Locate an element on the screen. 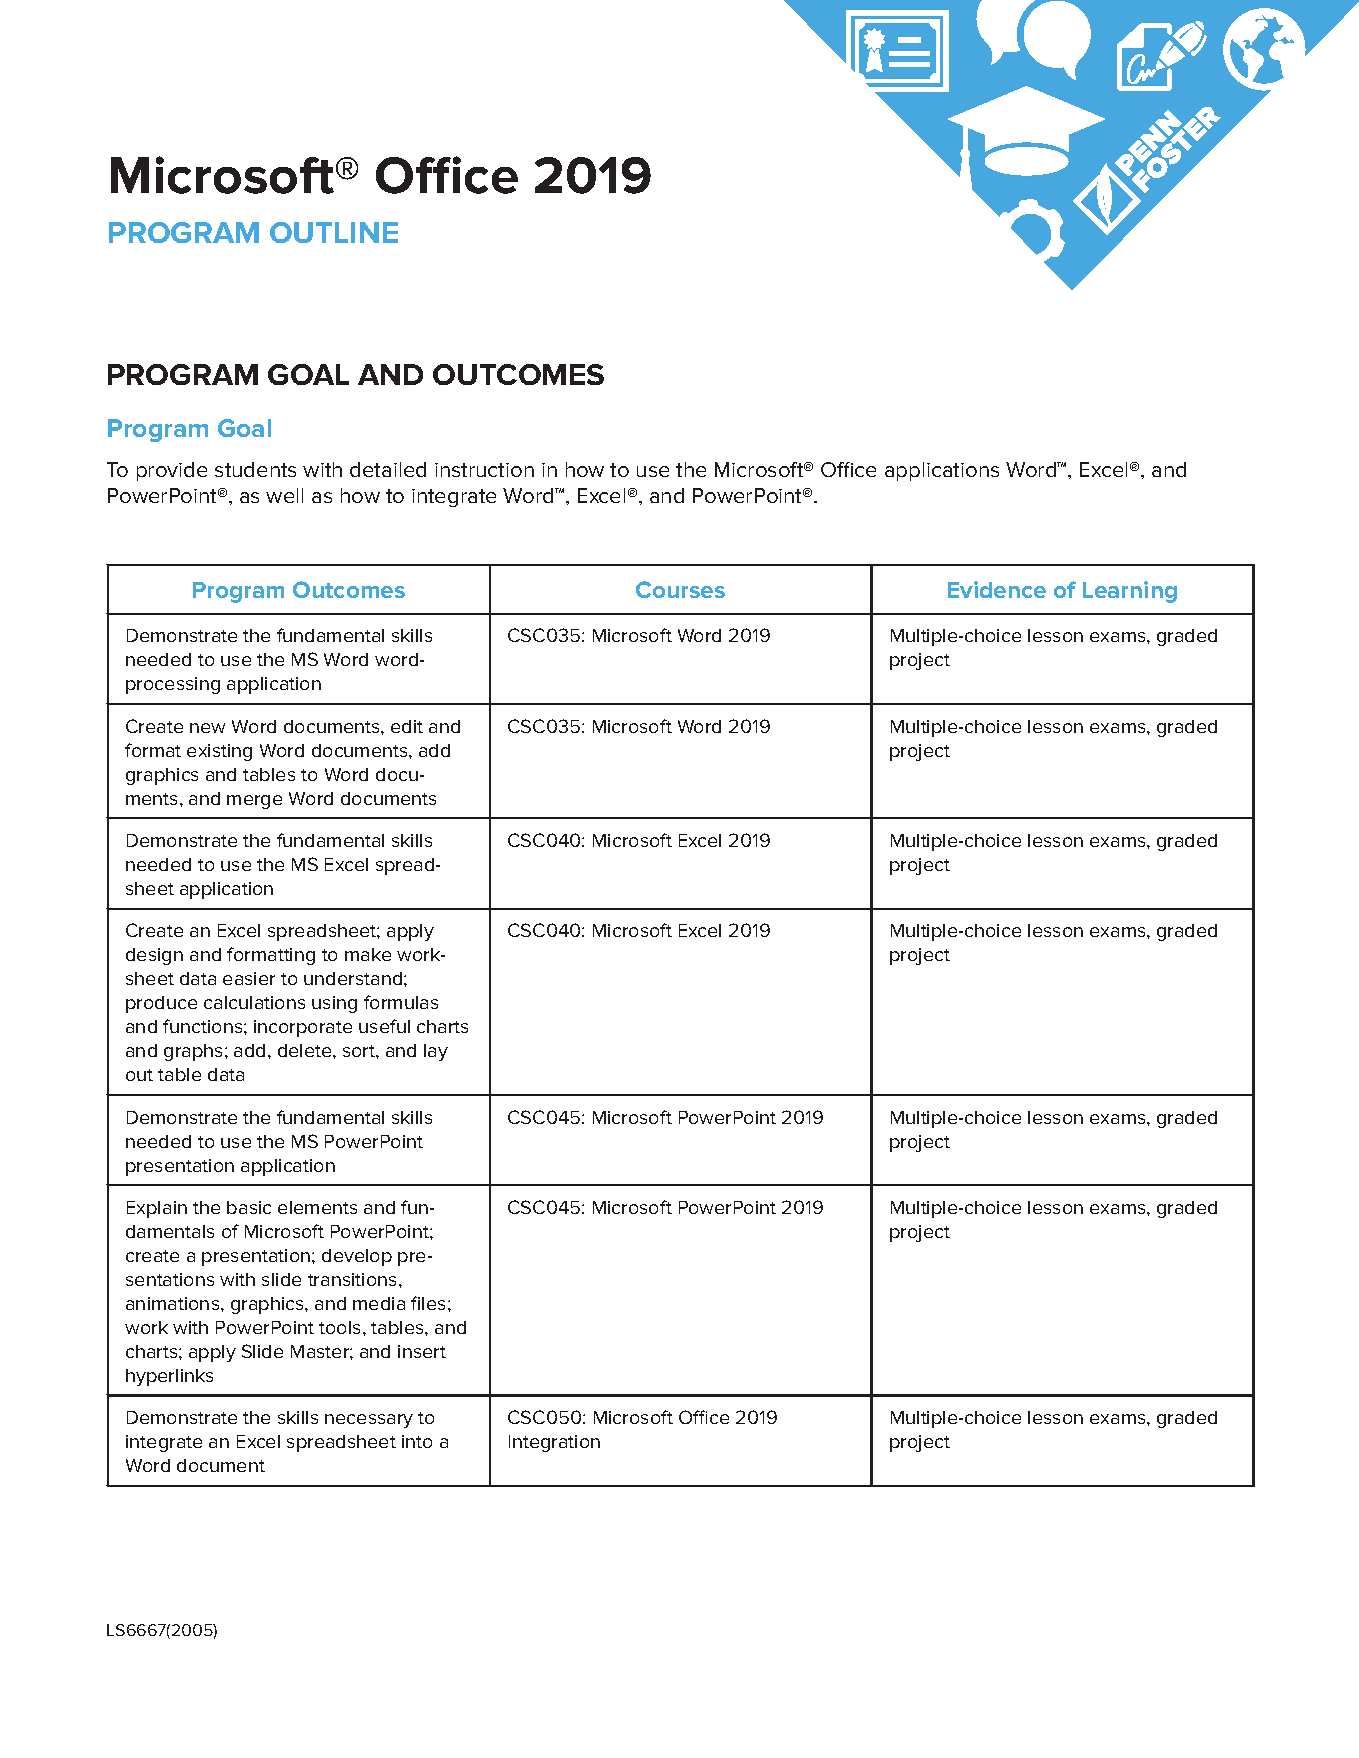 The width and height of the screenshot is (1359, 1758). insert is located at coordinates (422, 1351).
